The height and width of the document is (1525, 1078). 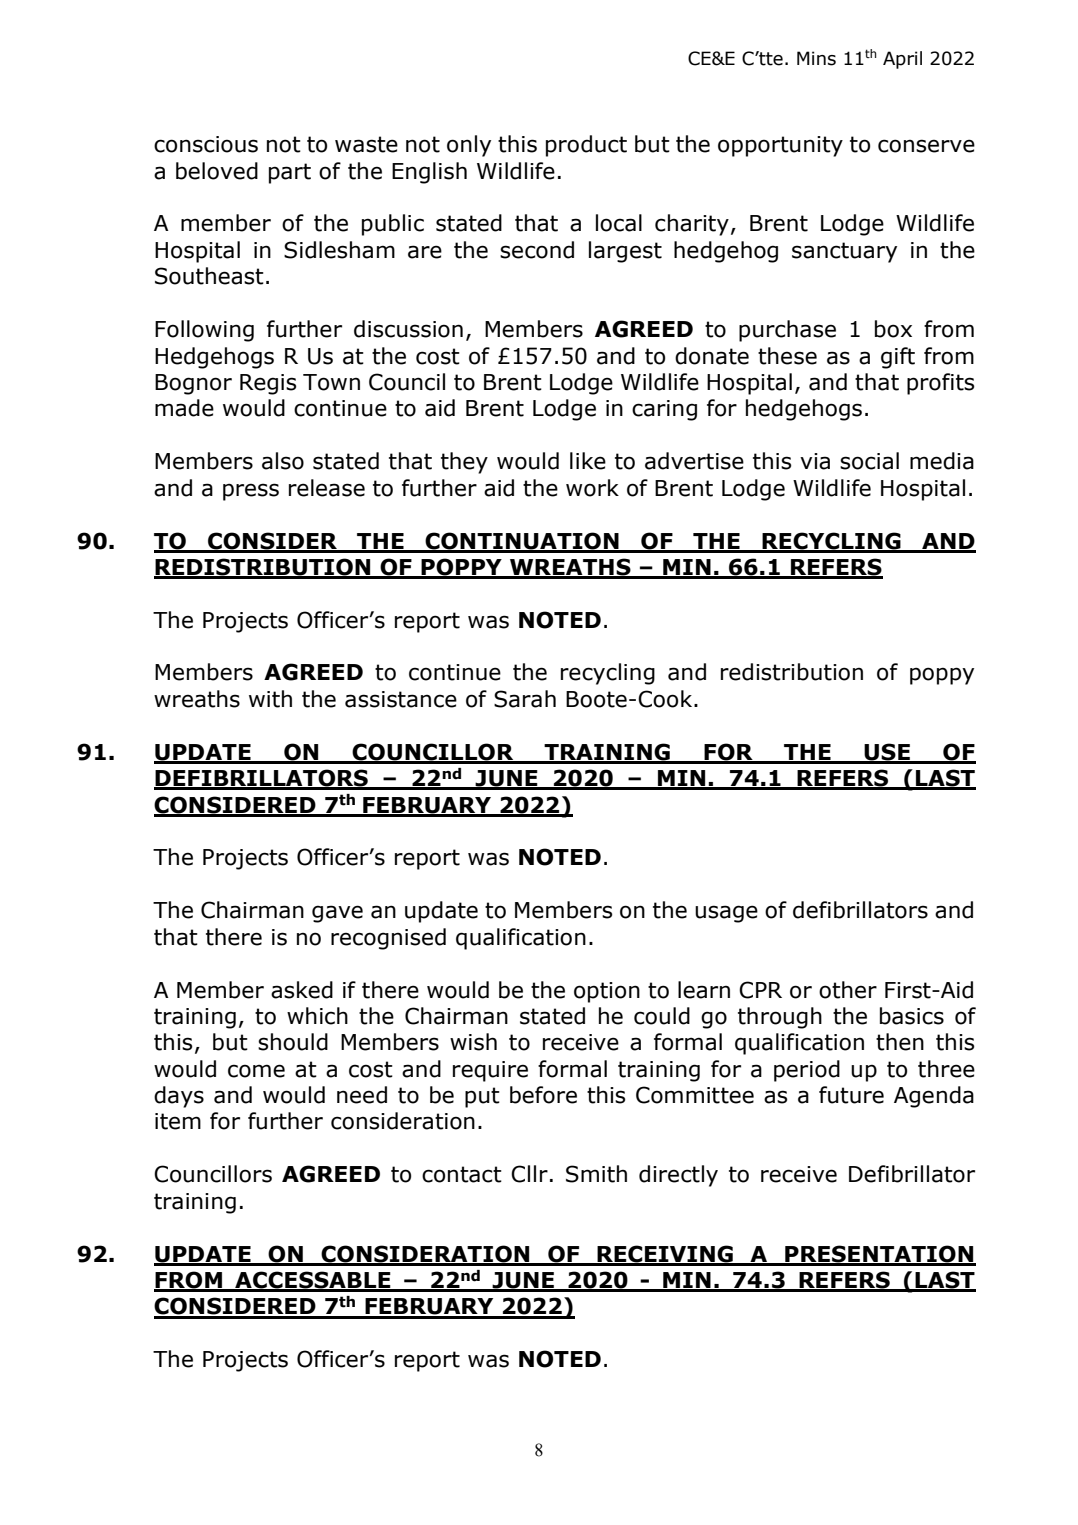 I want to click on conscious, so click(x=206, y=144).
